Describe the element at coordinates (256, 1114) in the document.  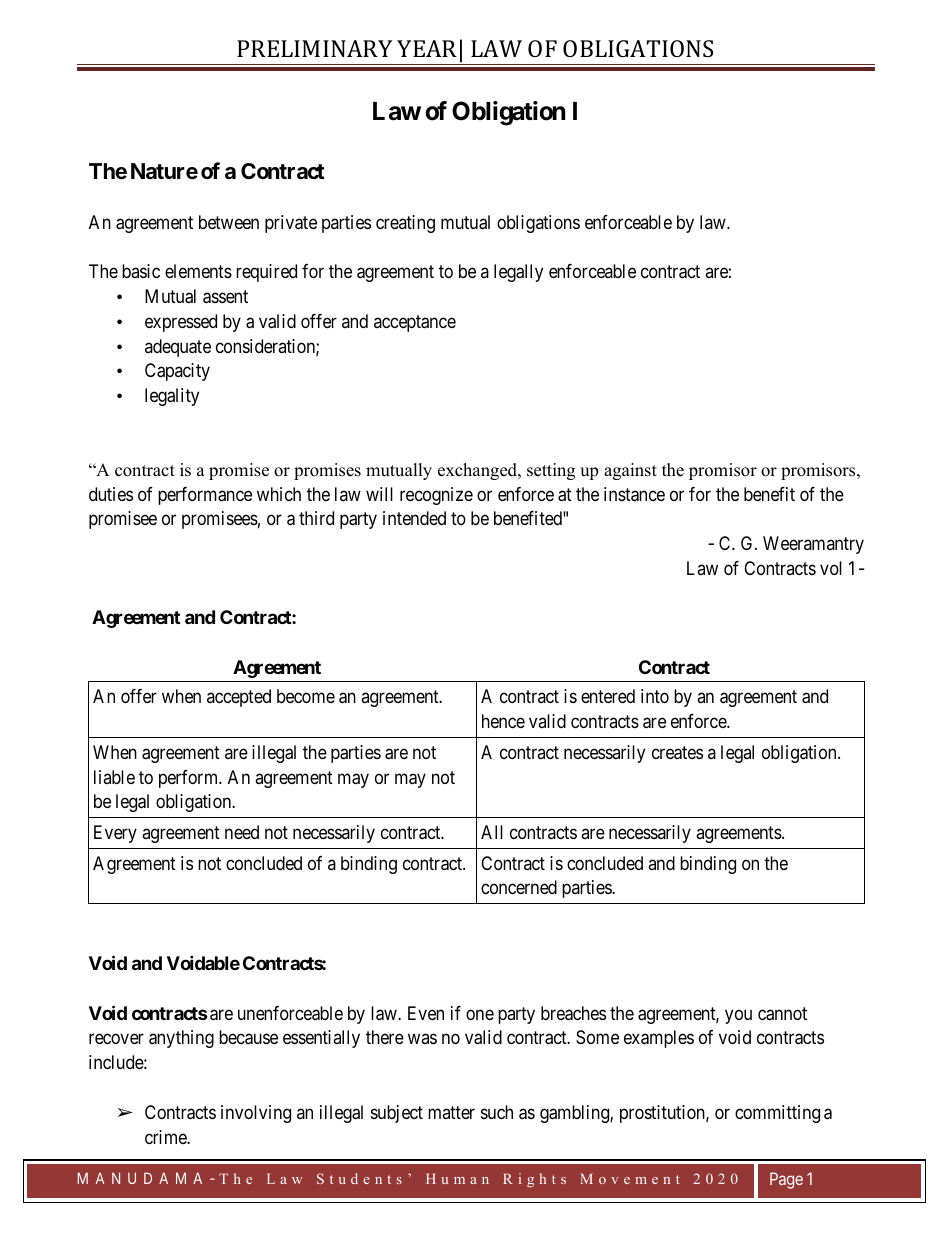
I see `involving` at that location.
